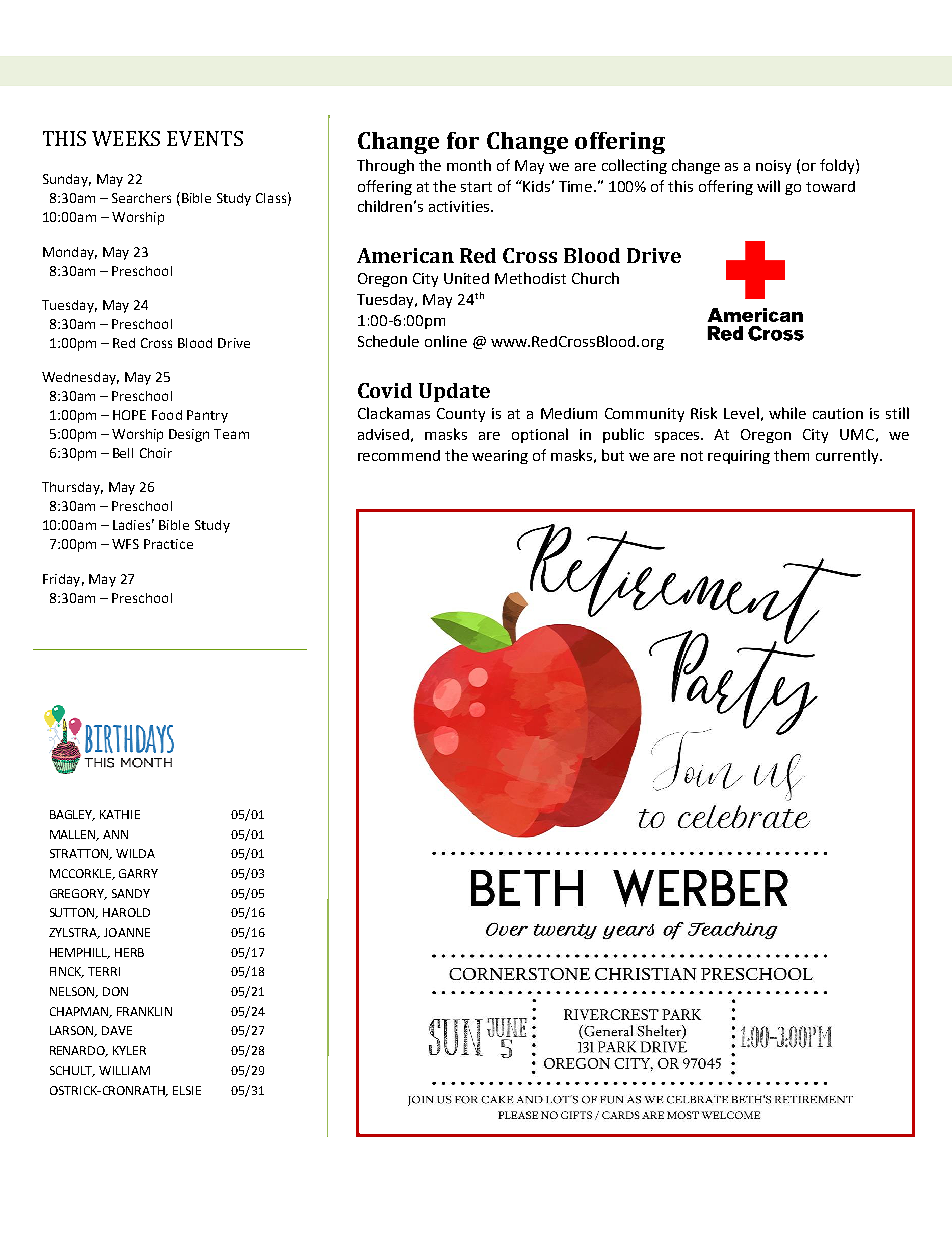  Describe the element at coordinates (773, 167) in the screenshot. I see `noisy` at that location.
